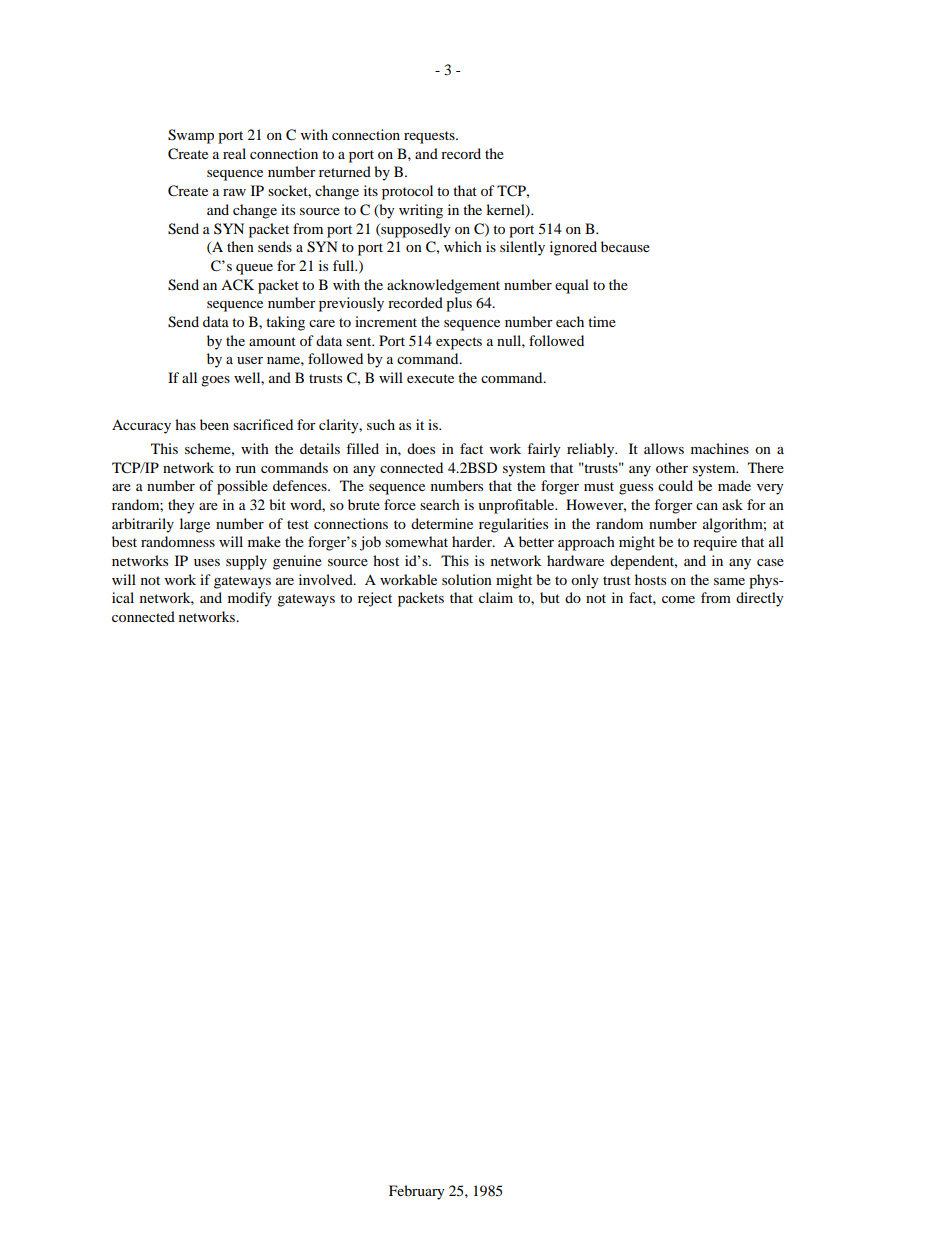 Image resolution: width=952 pixels, height=1233 pixels. I want to click on because, so click(625, 246).
